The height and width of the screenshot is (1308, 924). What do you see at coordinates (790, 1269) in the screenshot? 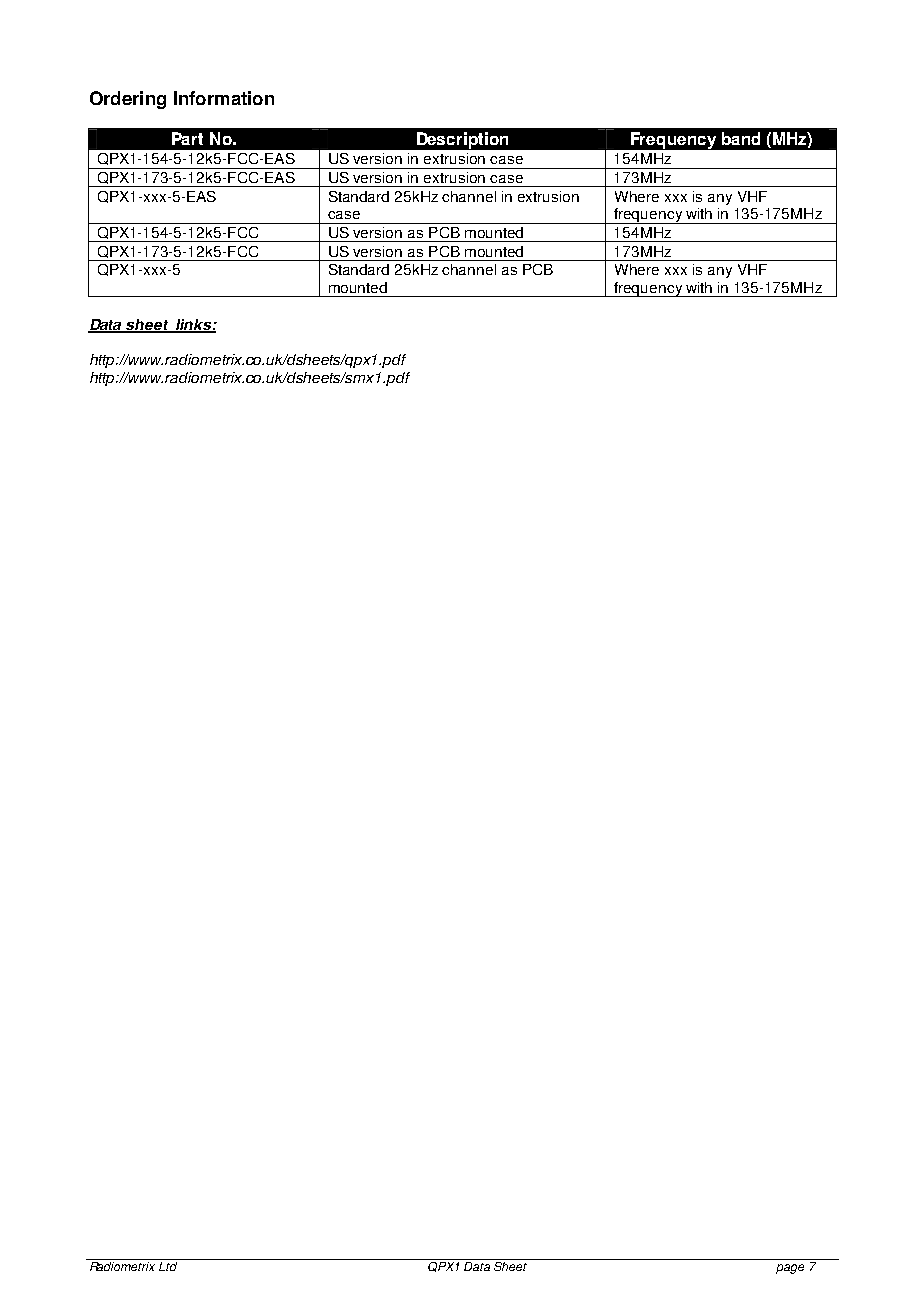
I see `page` at bounding box center [790, 1269].
